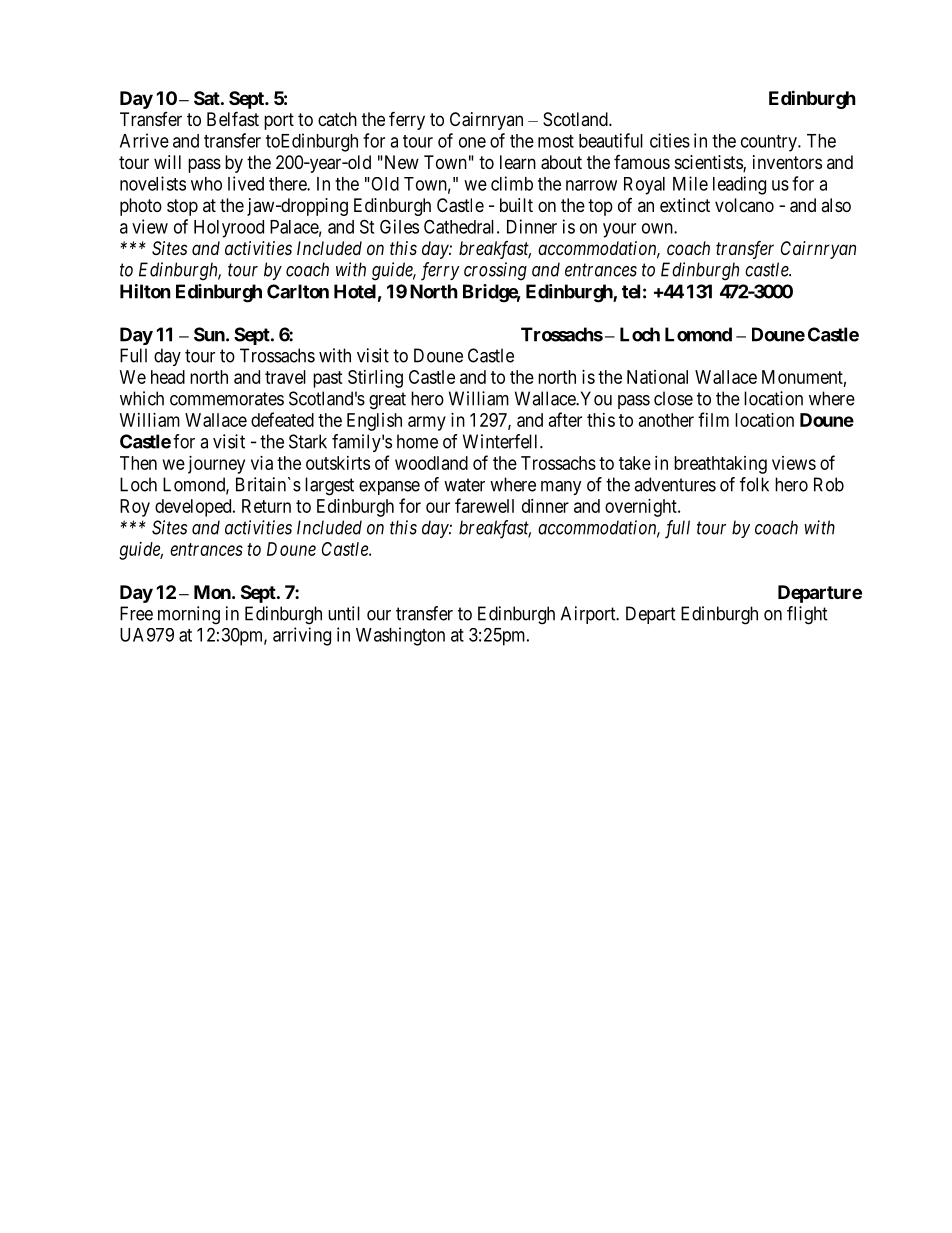 The image size is (952, 1233). Describe the element at coordinates (400, 636) in the screenshot. I see `Washington` at that location.
